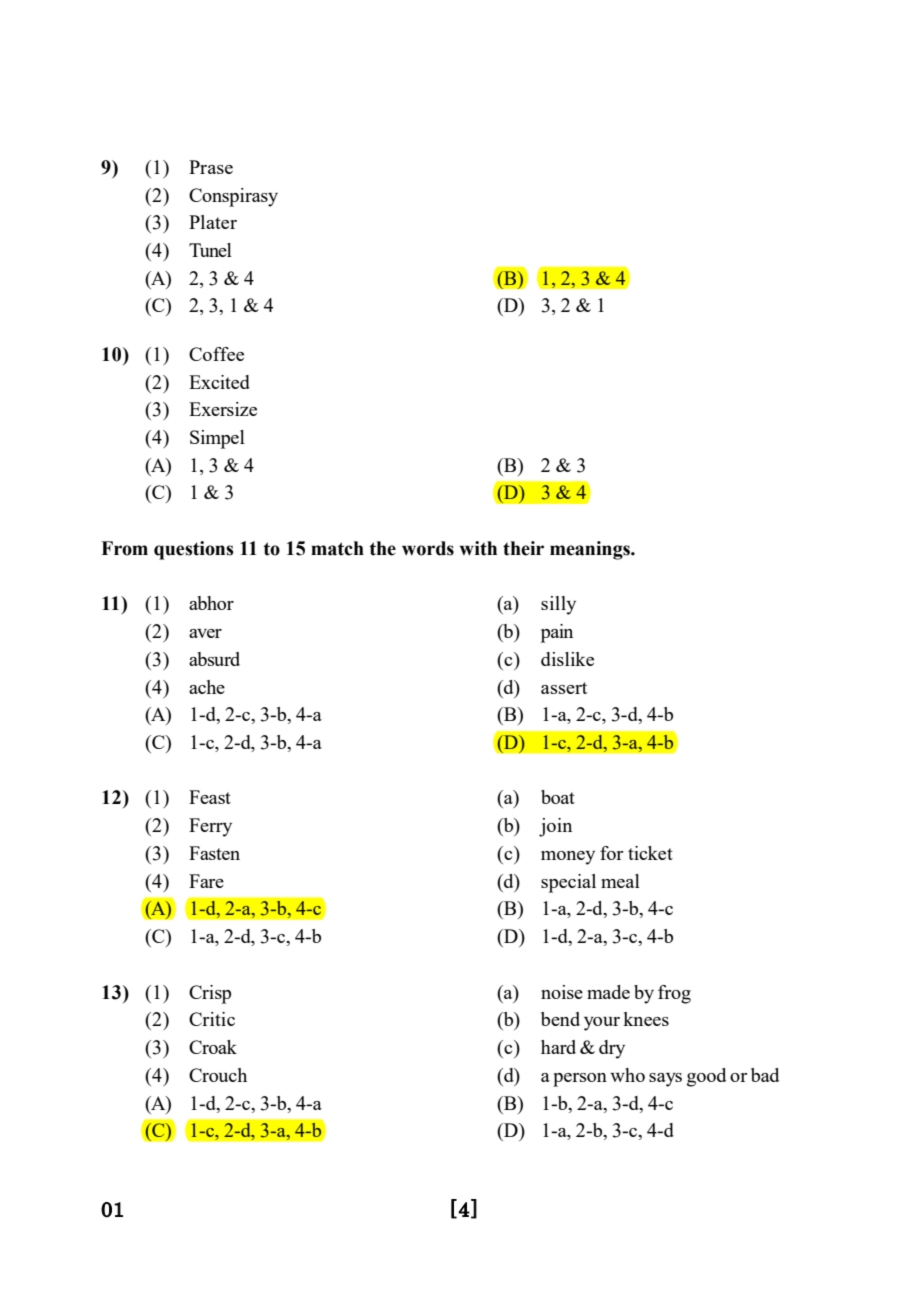 The height and width of the screenshot is (1308, 924). Describe the element at coordinates (213, 222) in the screenshot. I see `Plater` at that location.
